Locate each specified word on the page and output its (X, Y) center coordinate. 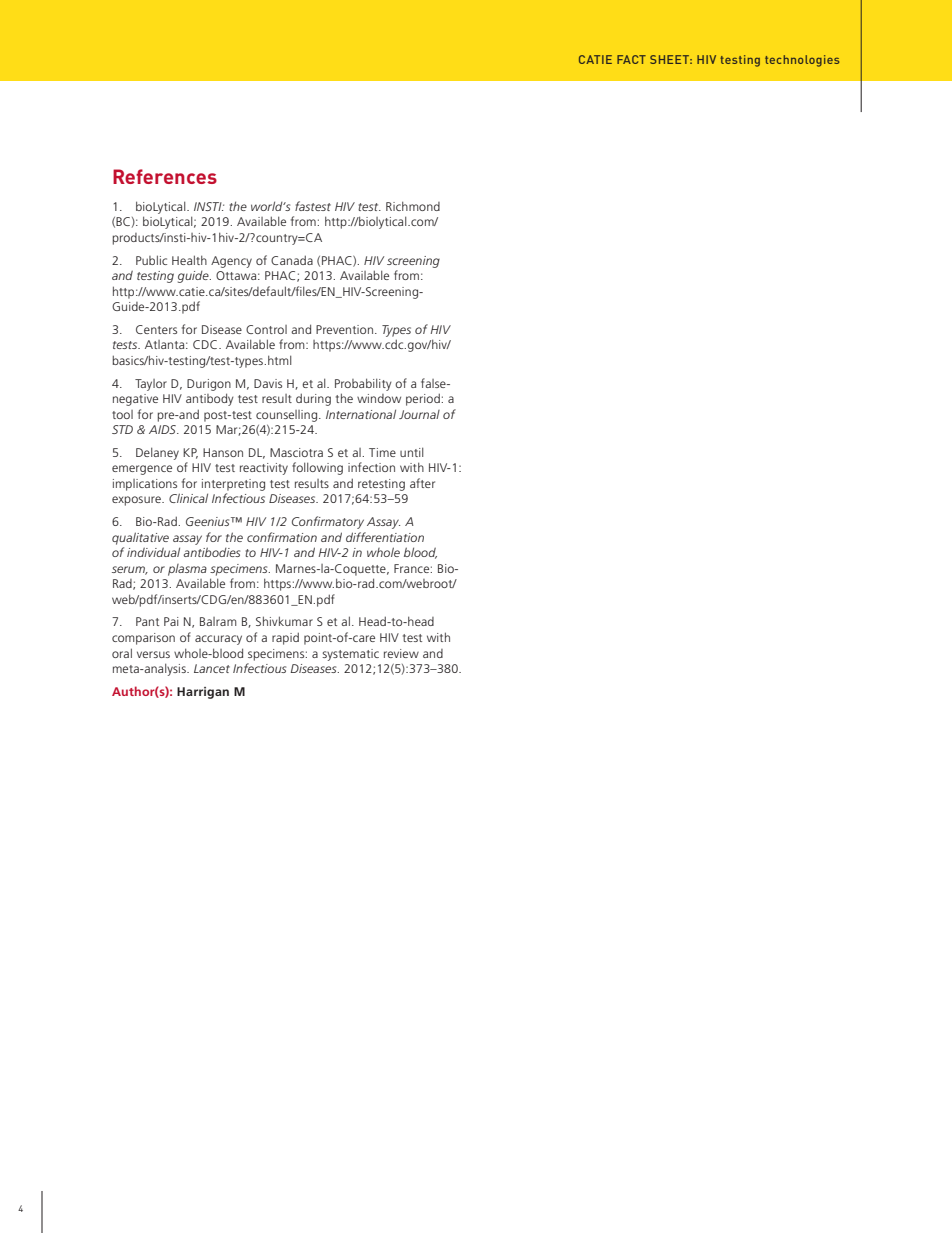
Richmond (413, 206)
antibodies (211, 552)
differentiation (385, 537)
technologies (802, 61)
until (412, 452)
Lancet (212, 668)
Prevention (344, 329)
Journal (419, 414)
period (424, 399)
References (165, 176)
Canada (292, 260)
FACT (631, 59)
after (422, 483)
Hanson (223, 452)
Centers (156, 329)
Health (189, 260)
